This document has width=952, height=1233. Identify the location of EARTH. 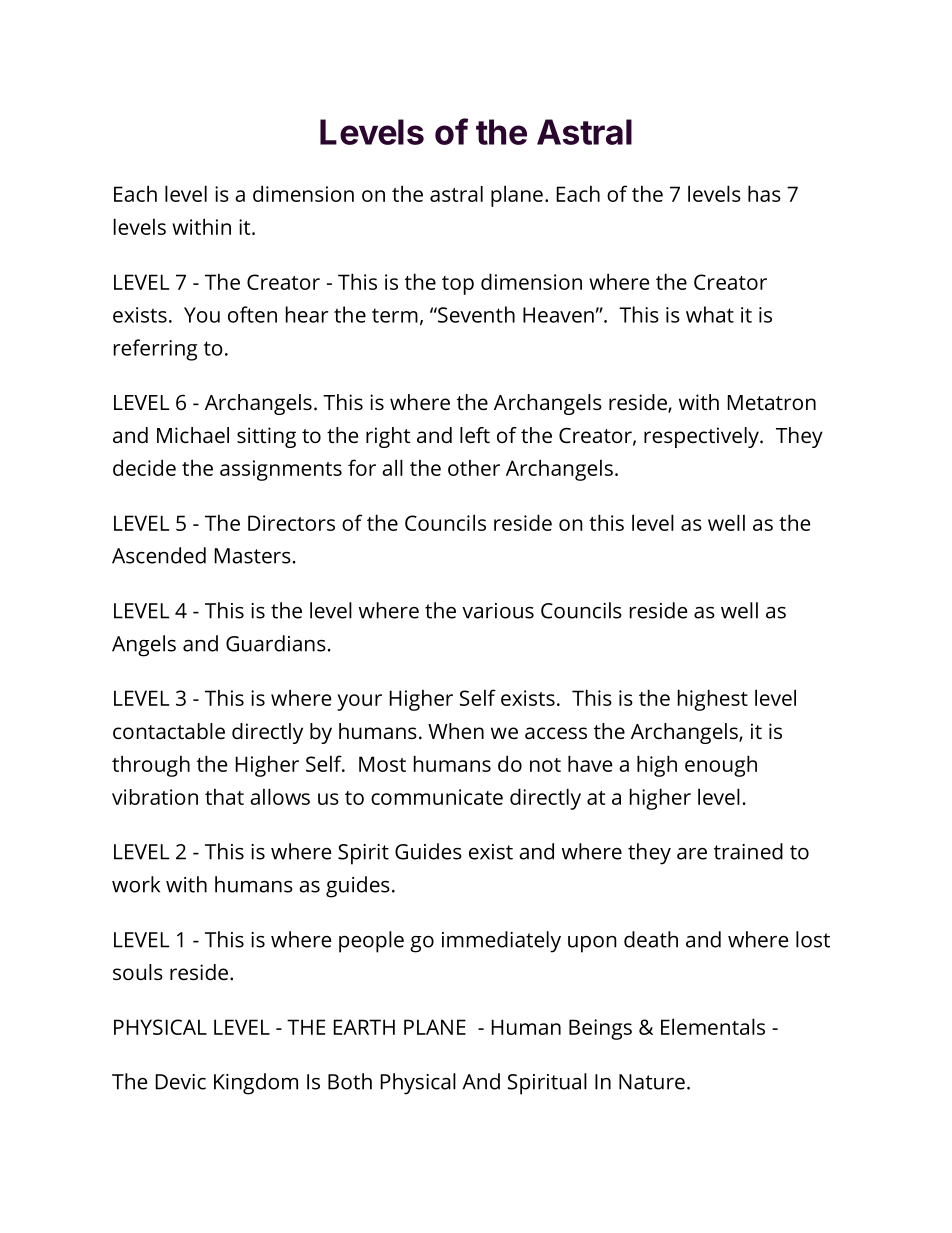
(364, 1027).
